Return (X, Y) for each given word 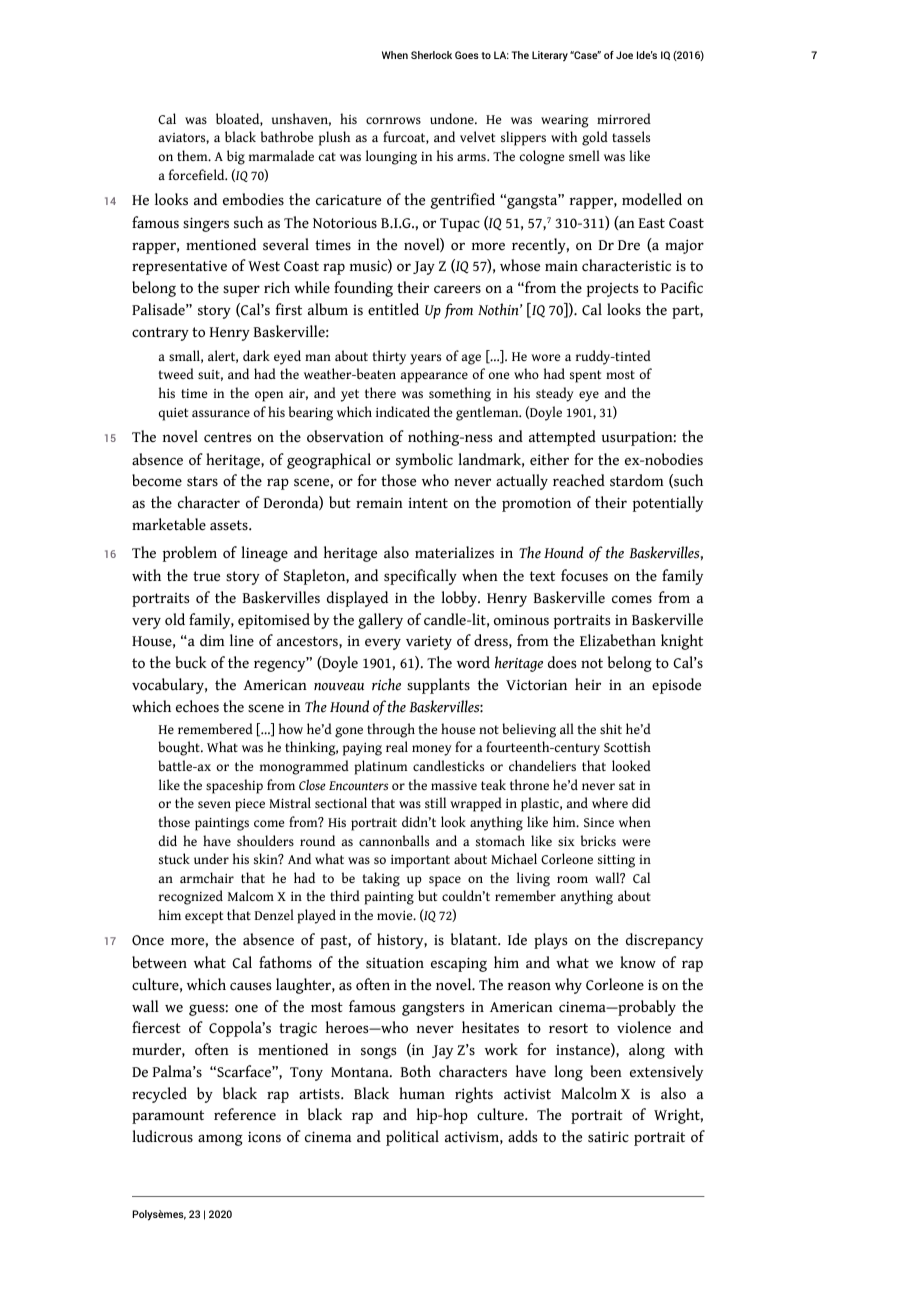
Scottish (627, 746)
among (220, 1140)
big (236, 157)
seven (214, 804)
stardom (637, 480)
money (432, 750)
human (422, 1093)
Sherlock (431, 55)
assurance (221, 413)
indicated (403, 411)
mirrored (624, 118)
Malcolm (589, 1093)
